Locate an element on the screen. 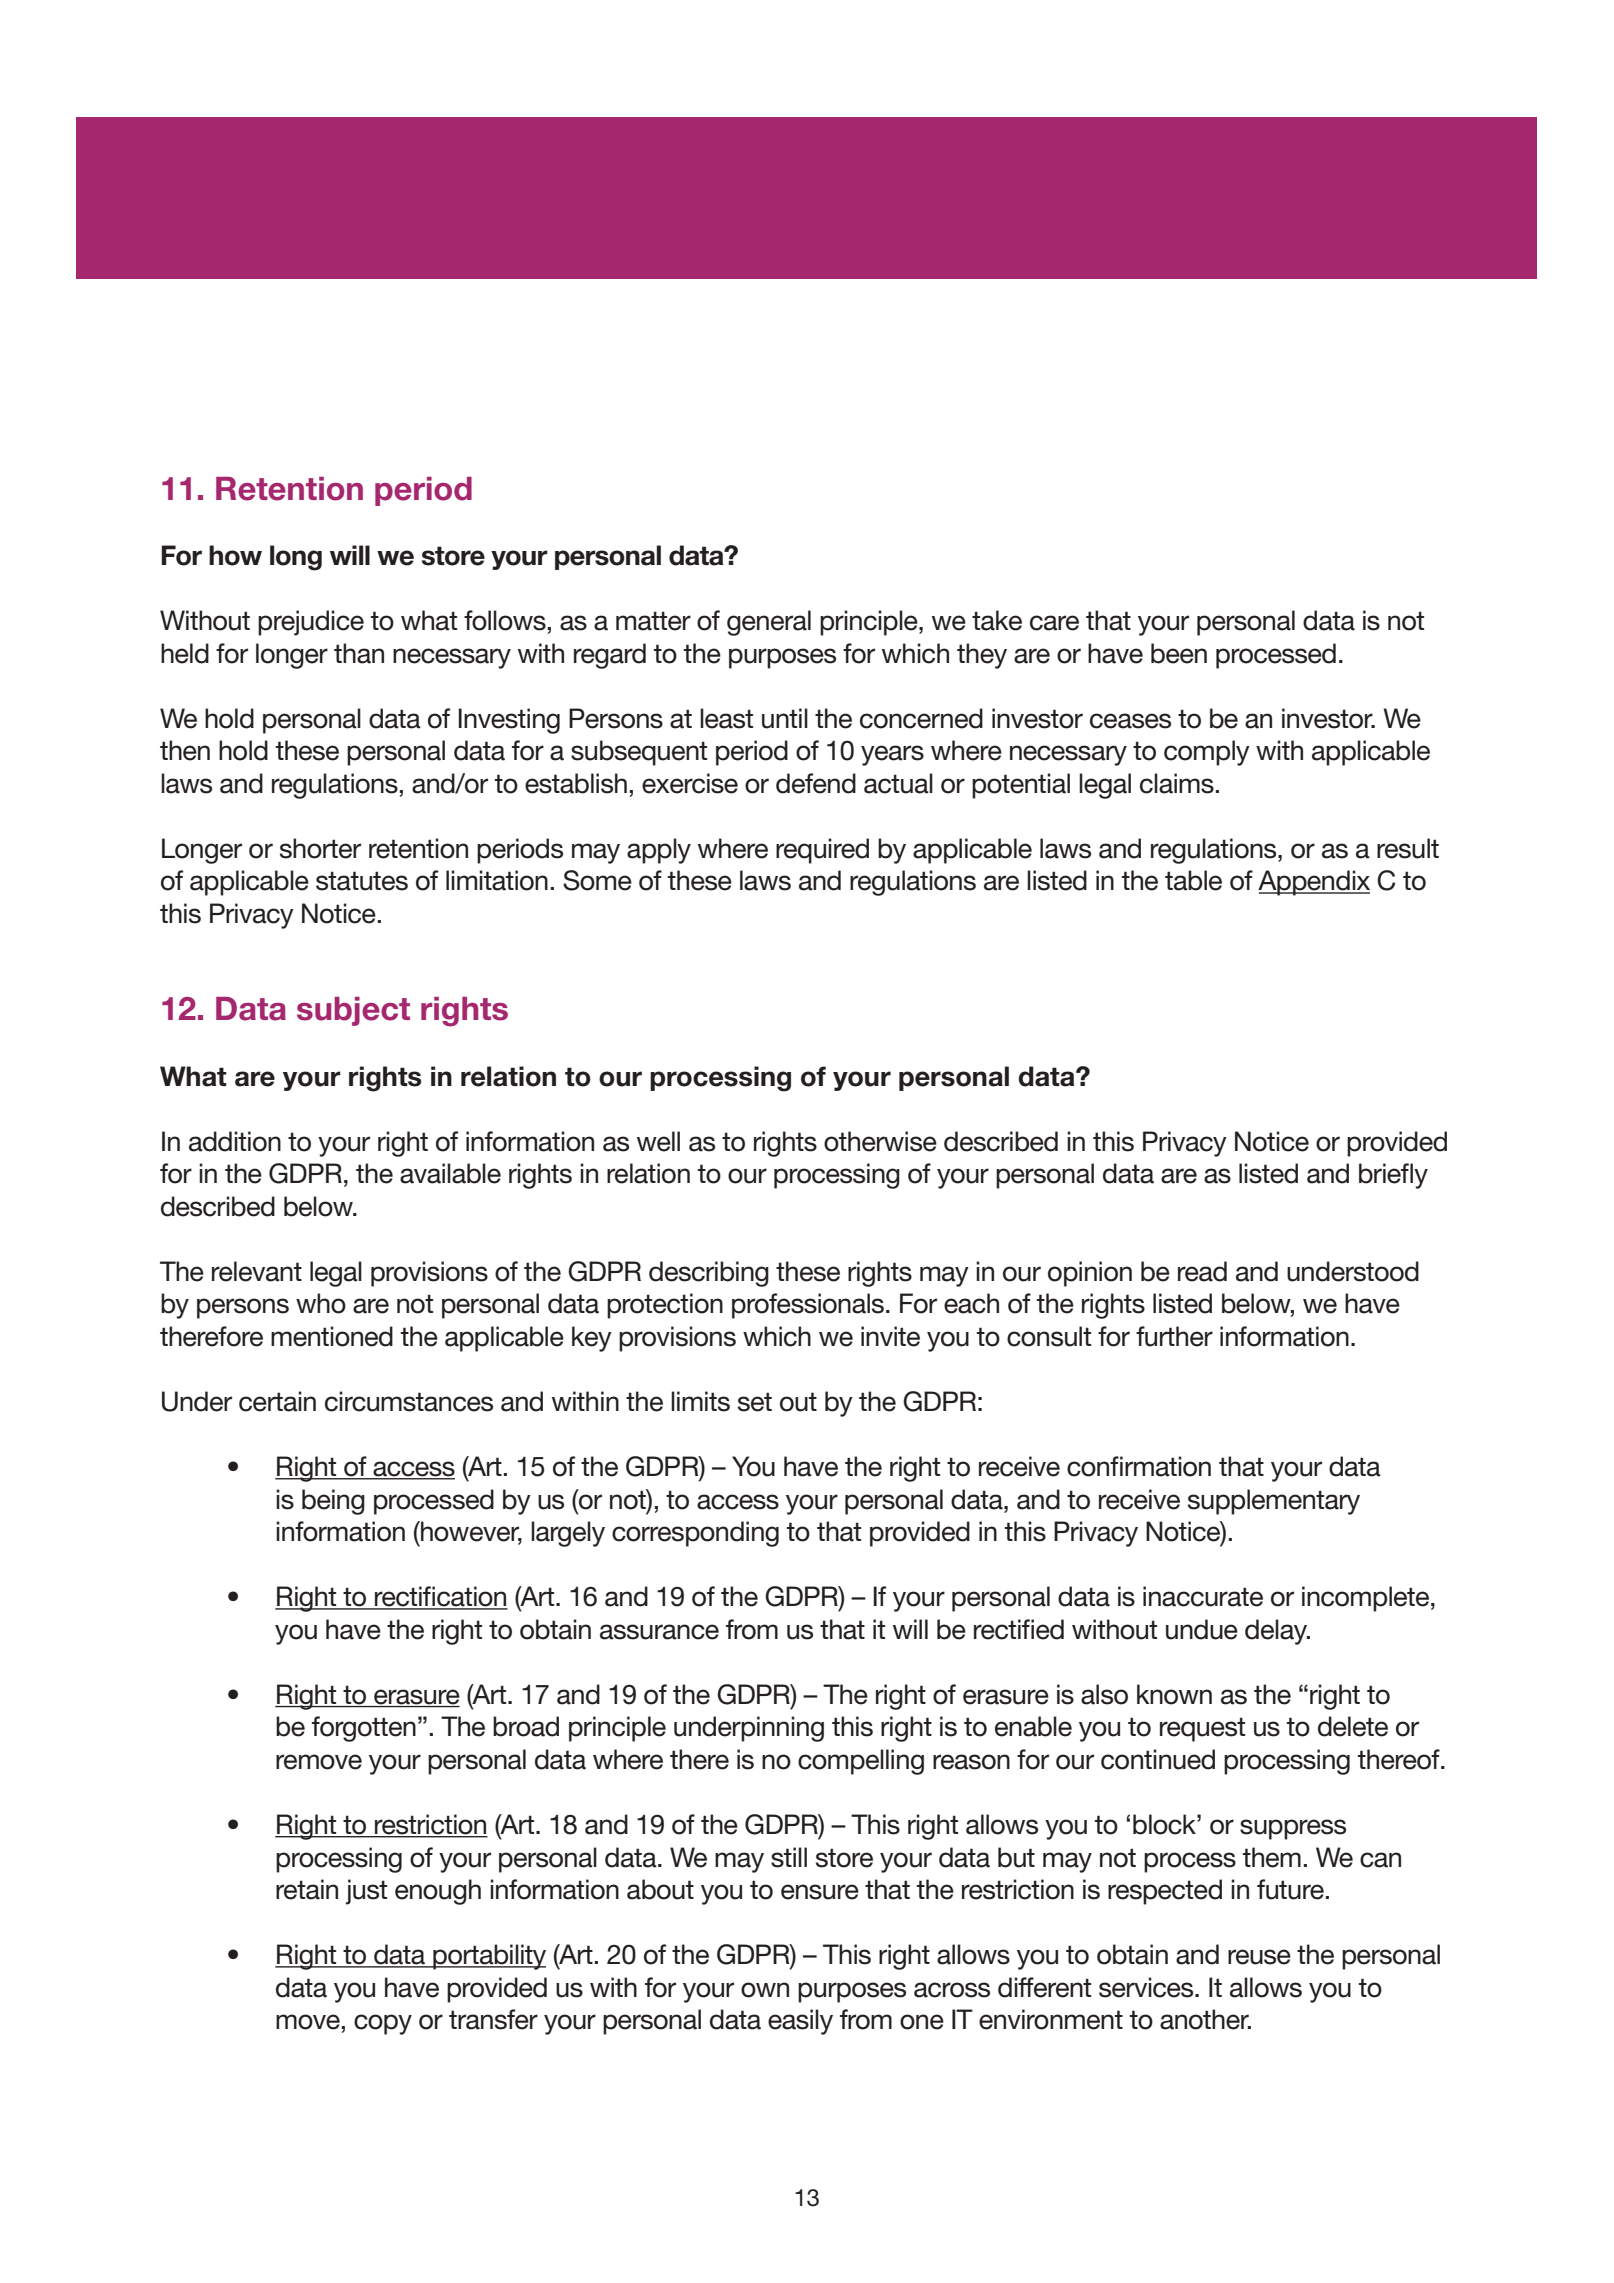 The height and width of the screenshot is (2283, 1614). general is located at coordinates (769, 623).
